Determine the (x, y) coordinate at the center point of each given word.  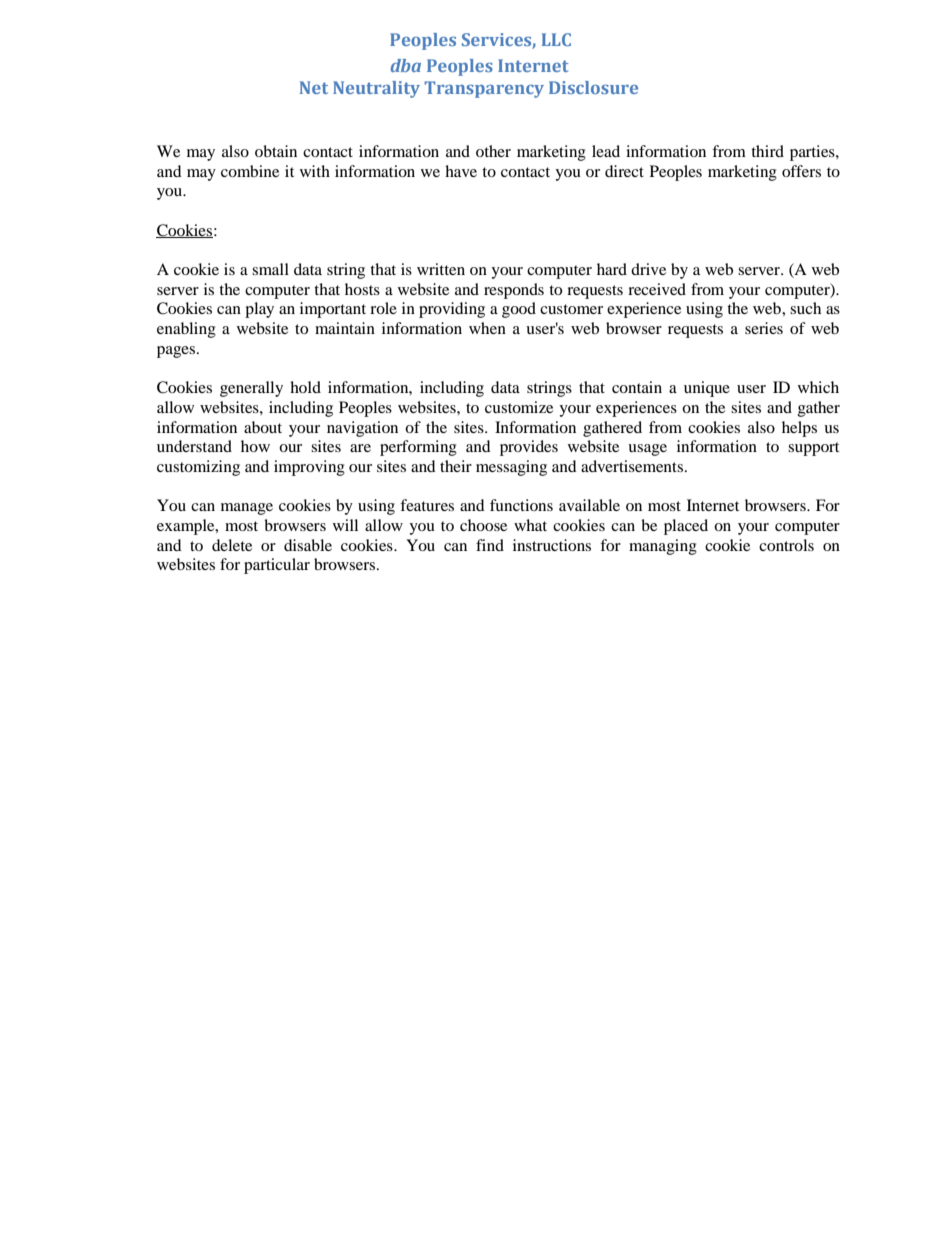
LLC (556, 39)
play (259, 310)
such (805, 308)
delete (232, 545)
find (490, 545)
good (519, 310)
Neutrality (376, 89)
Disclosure (593, 87)
